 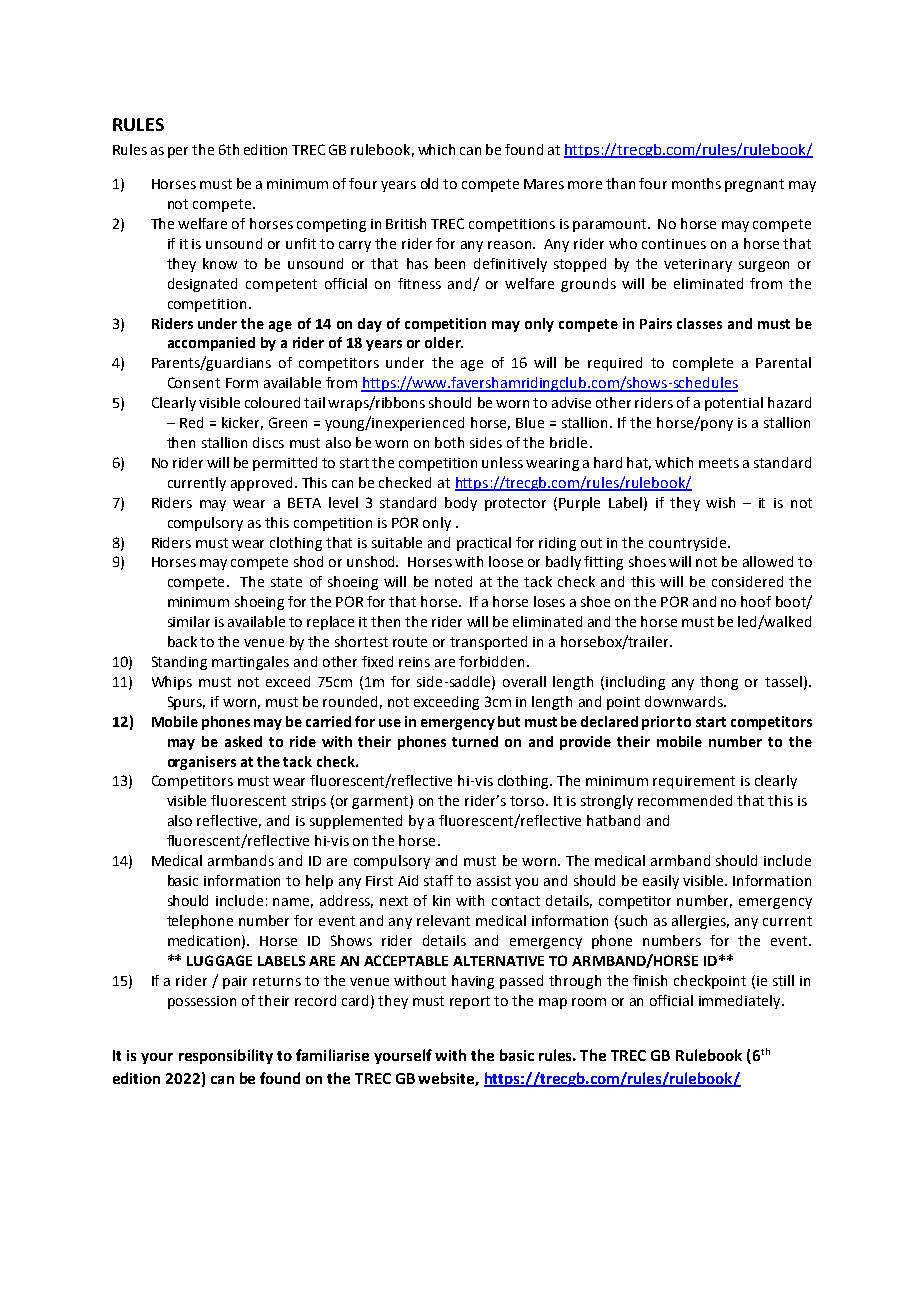 I want to click on hoof, so click(x=756, y=601).
